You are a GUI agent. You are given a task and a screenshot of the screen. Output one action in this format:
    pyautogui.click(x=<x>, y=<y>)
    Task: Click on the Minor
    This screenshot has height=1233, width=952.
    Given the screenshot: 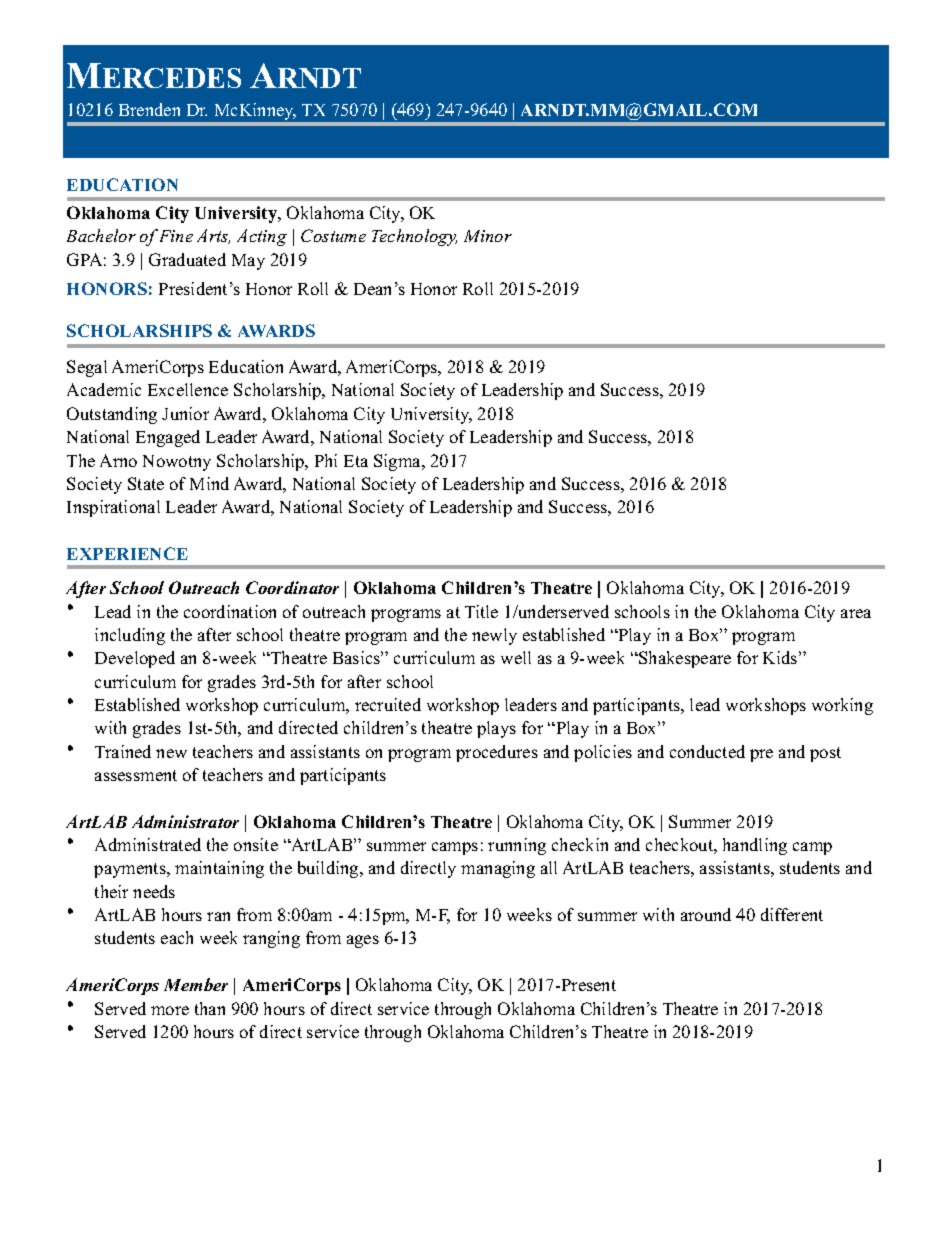 What is the action you would take?
    pyautogui.click(x=488, y=236)
